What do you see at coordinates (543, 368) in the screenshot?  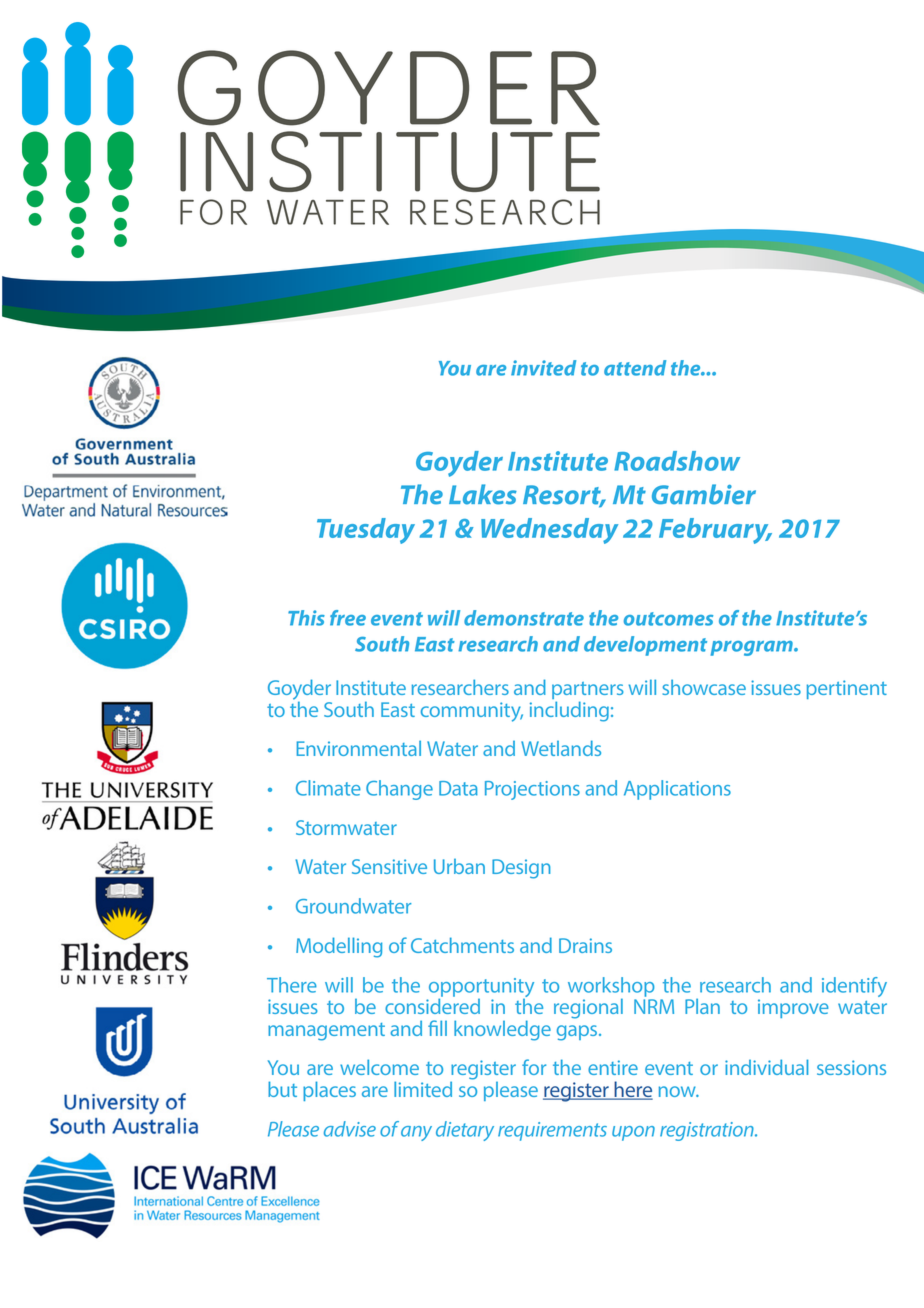 I see `invited` at bounding box center [543, 368].
